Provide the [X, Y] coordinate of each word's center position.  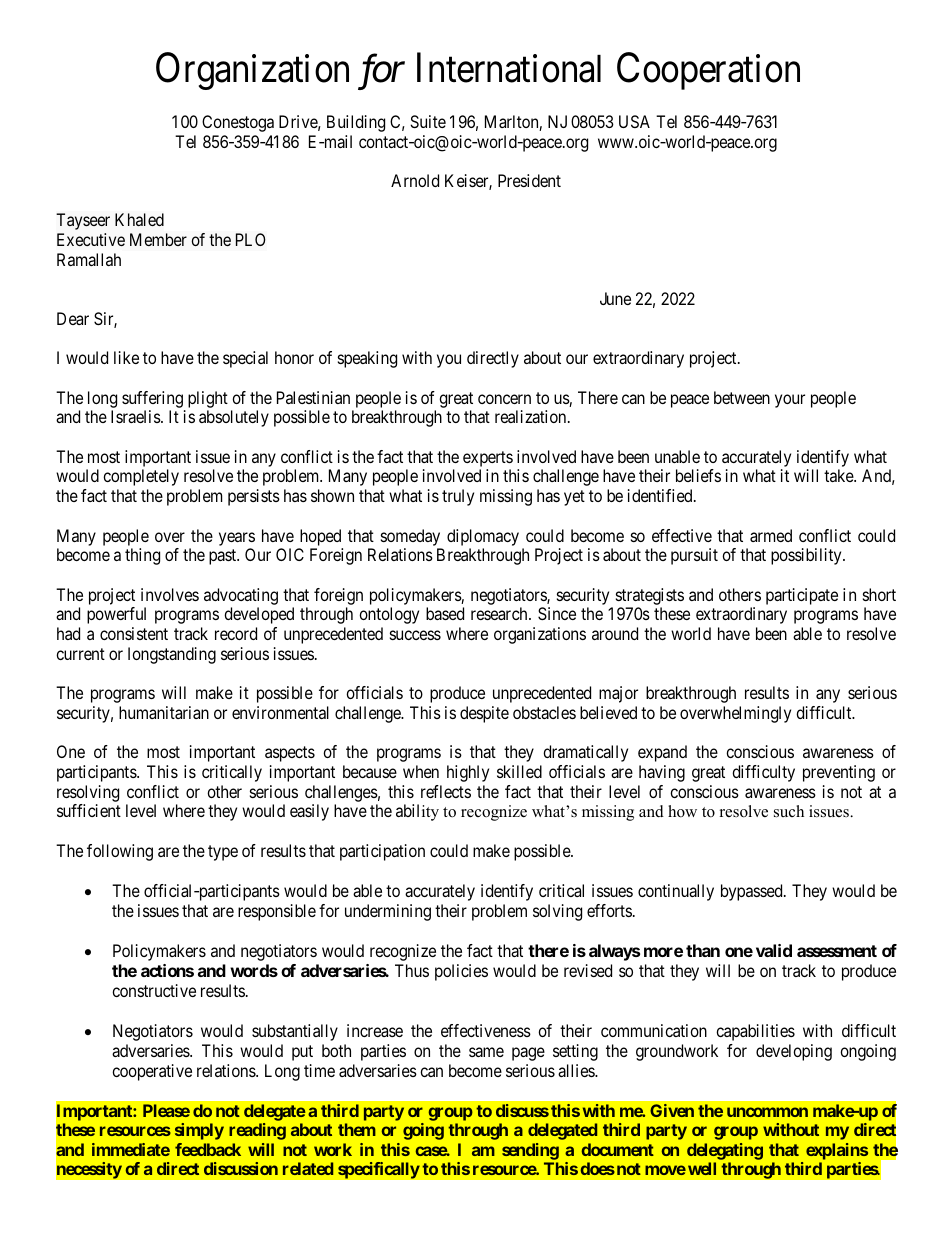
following [120, 852]
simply [199, 1131]
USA [634, 121]
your [790, 401]
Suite [428, 121]
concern [504, 399]
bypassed [753, 892]
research [500, 613]
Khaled [139, 219]
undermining [388, 912]
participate [802, 596]
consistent [134, 633]
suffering [152, 399]
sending [530, 1153]
